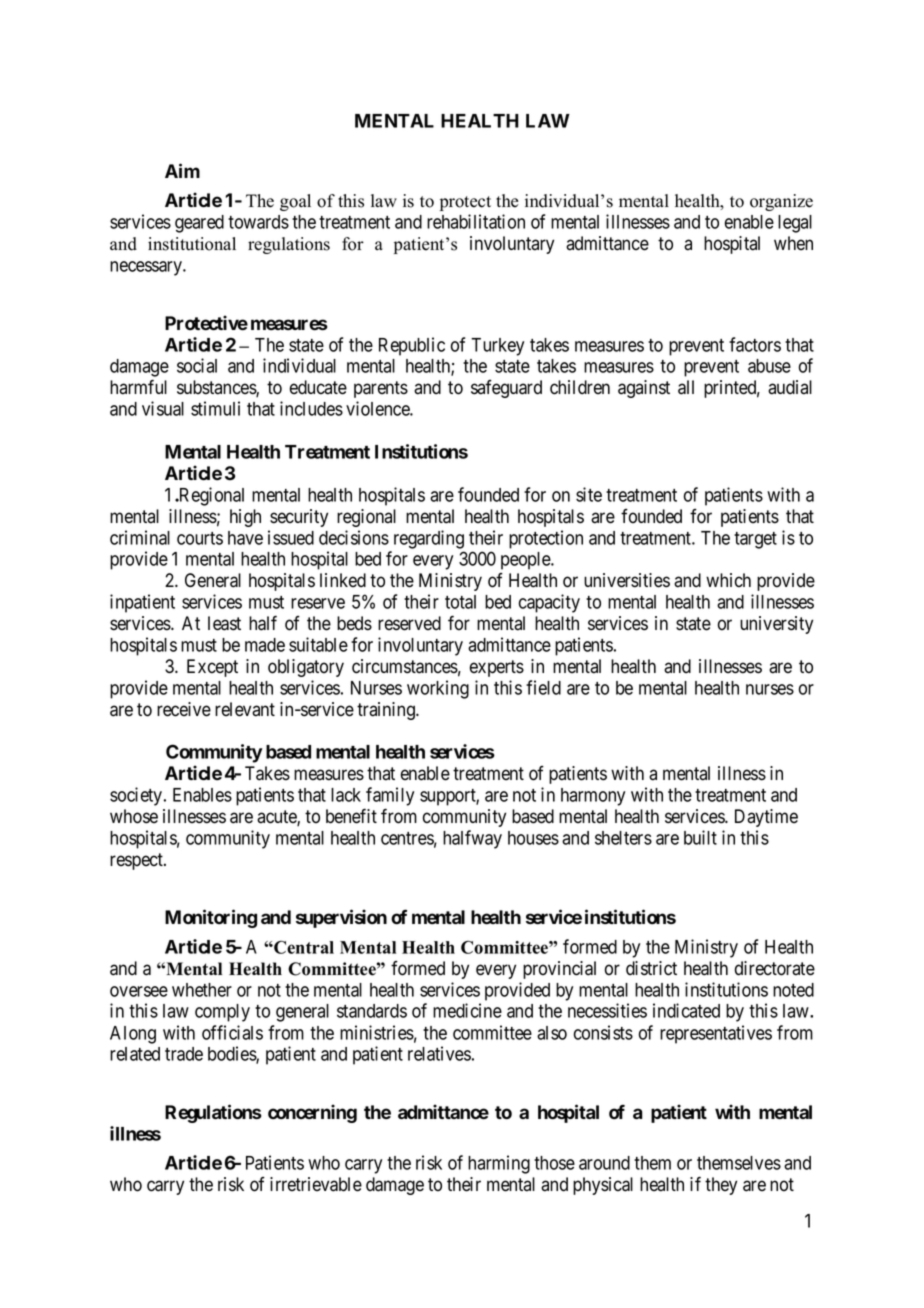 The width and height of the image is (924, 1308). I want to click on directorate, so click(775, 968).
